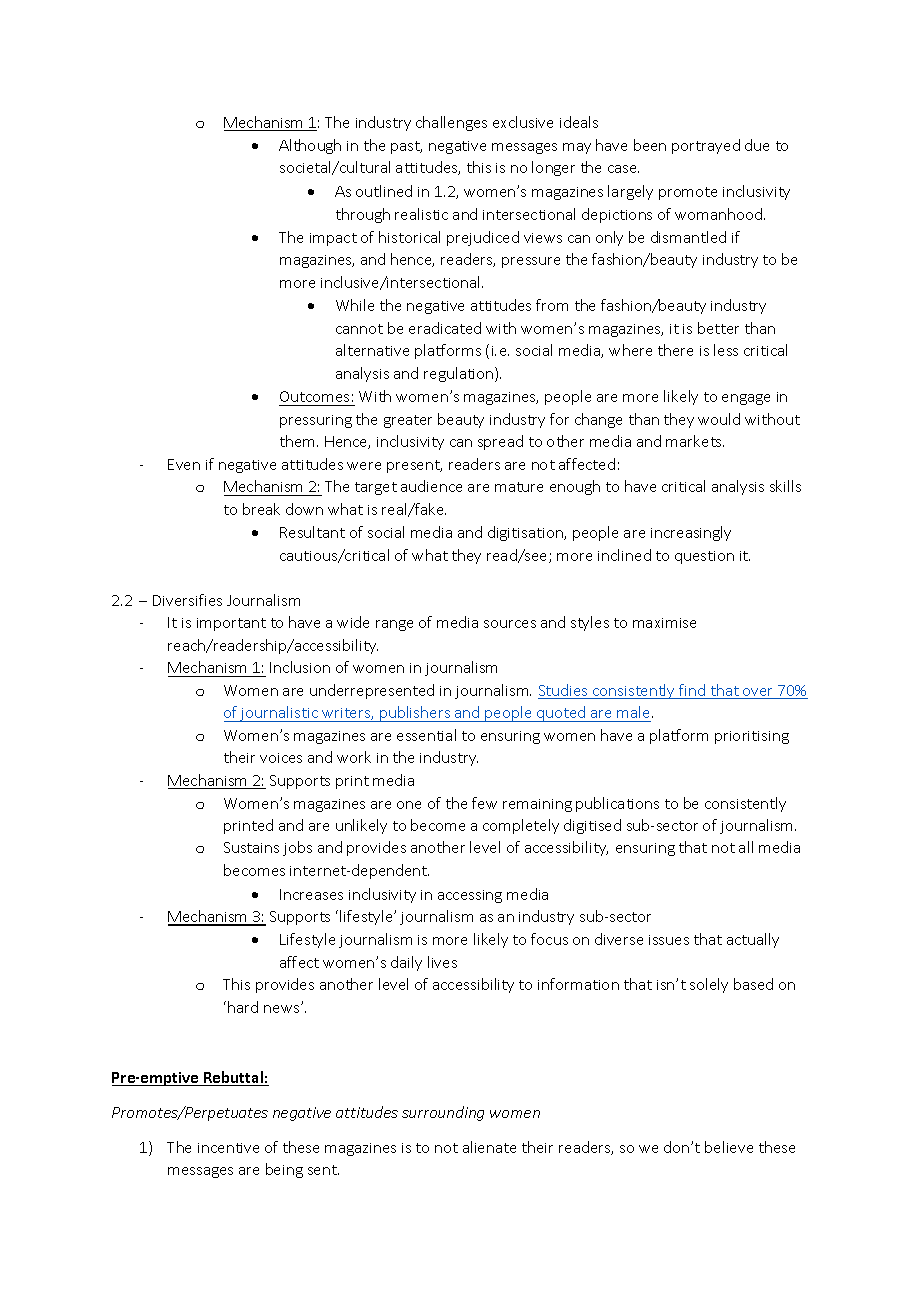 The image size is (924, 1308). I want to click on important, so click(231, 624).
